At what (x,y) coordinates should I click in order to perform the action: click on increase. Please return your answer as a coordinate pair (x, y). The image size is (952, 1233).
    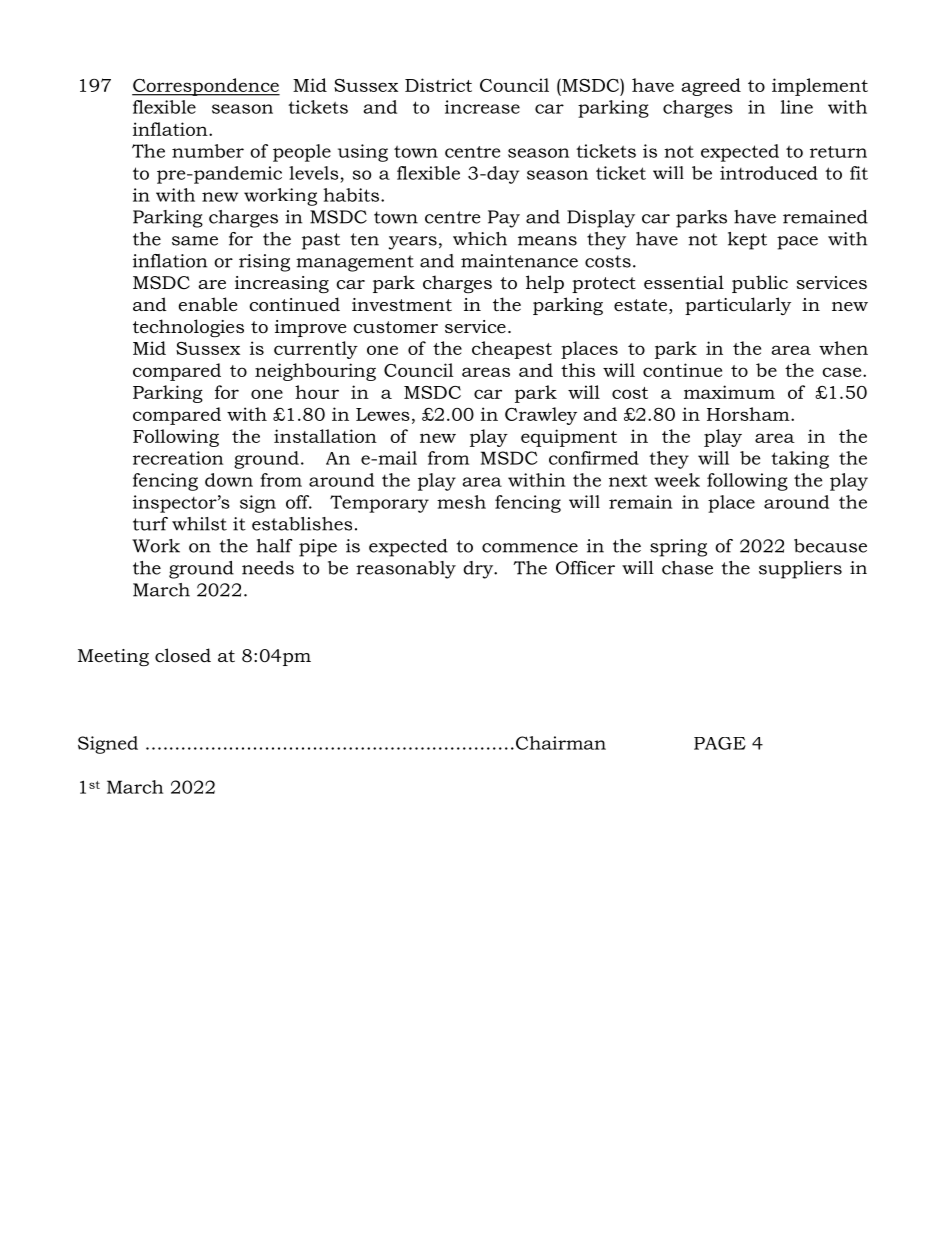
    Looking at the image, I should click on (482, 107).
